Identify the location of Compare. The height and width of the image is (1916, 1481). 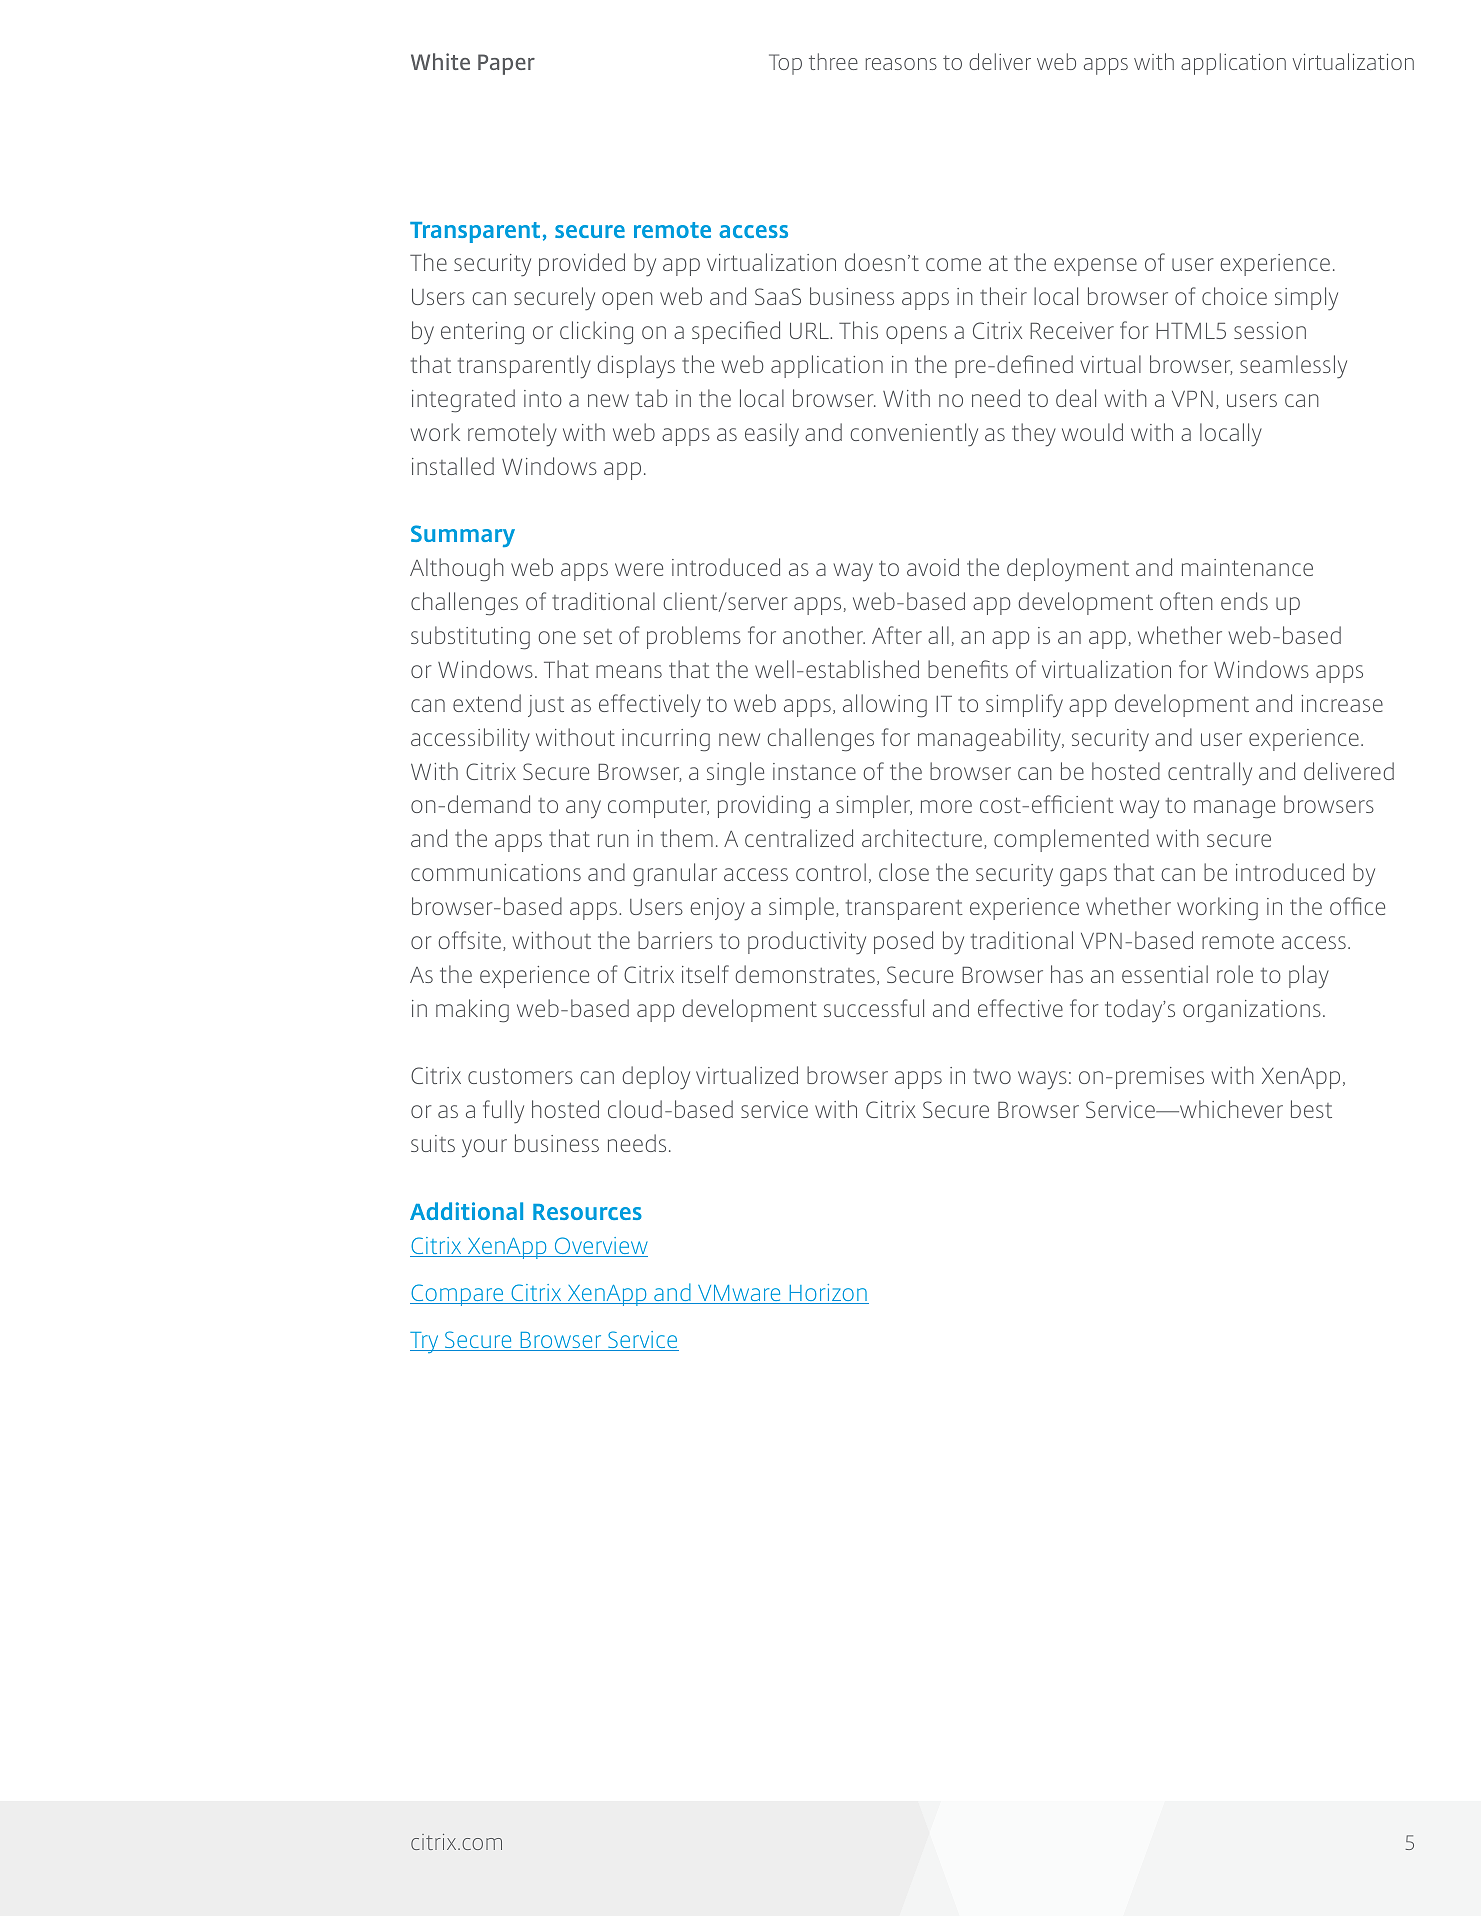
(458, 1295).
